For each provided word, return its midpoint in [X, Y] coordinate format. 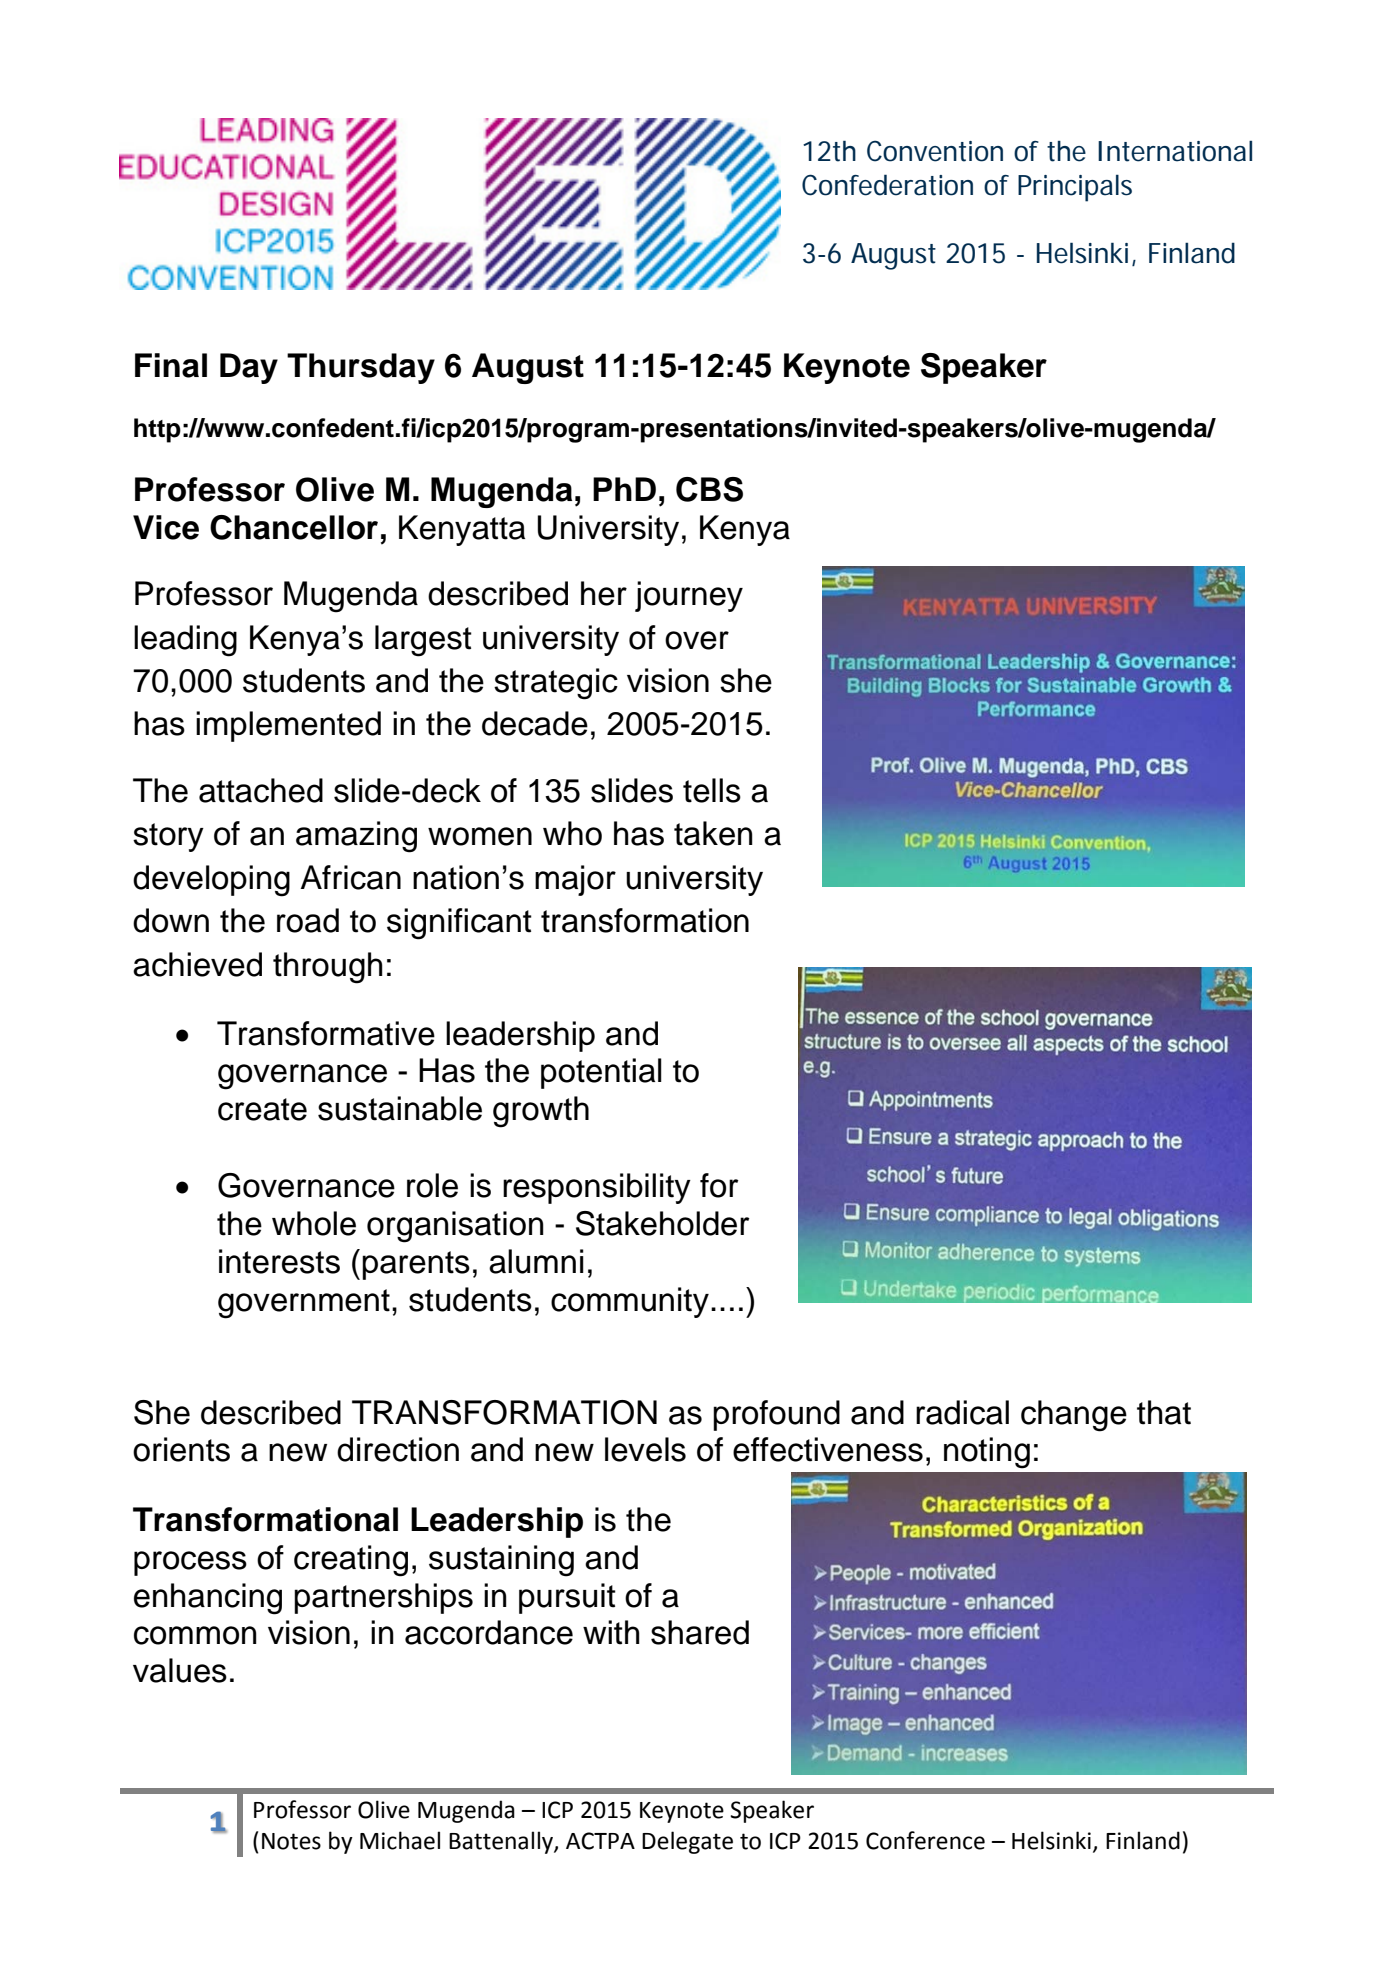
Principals [1075, 188]
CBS [709, 489]
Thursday [361, 368]
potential [601, 1073]
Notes [291, 1841]
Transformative [326, 1033]
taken [713, 833]
